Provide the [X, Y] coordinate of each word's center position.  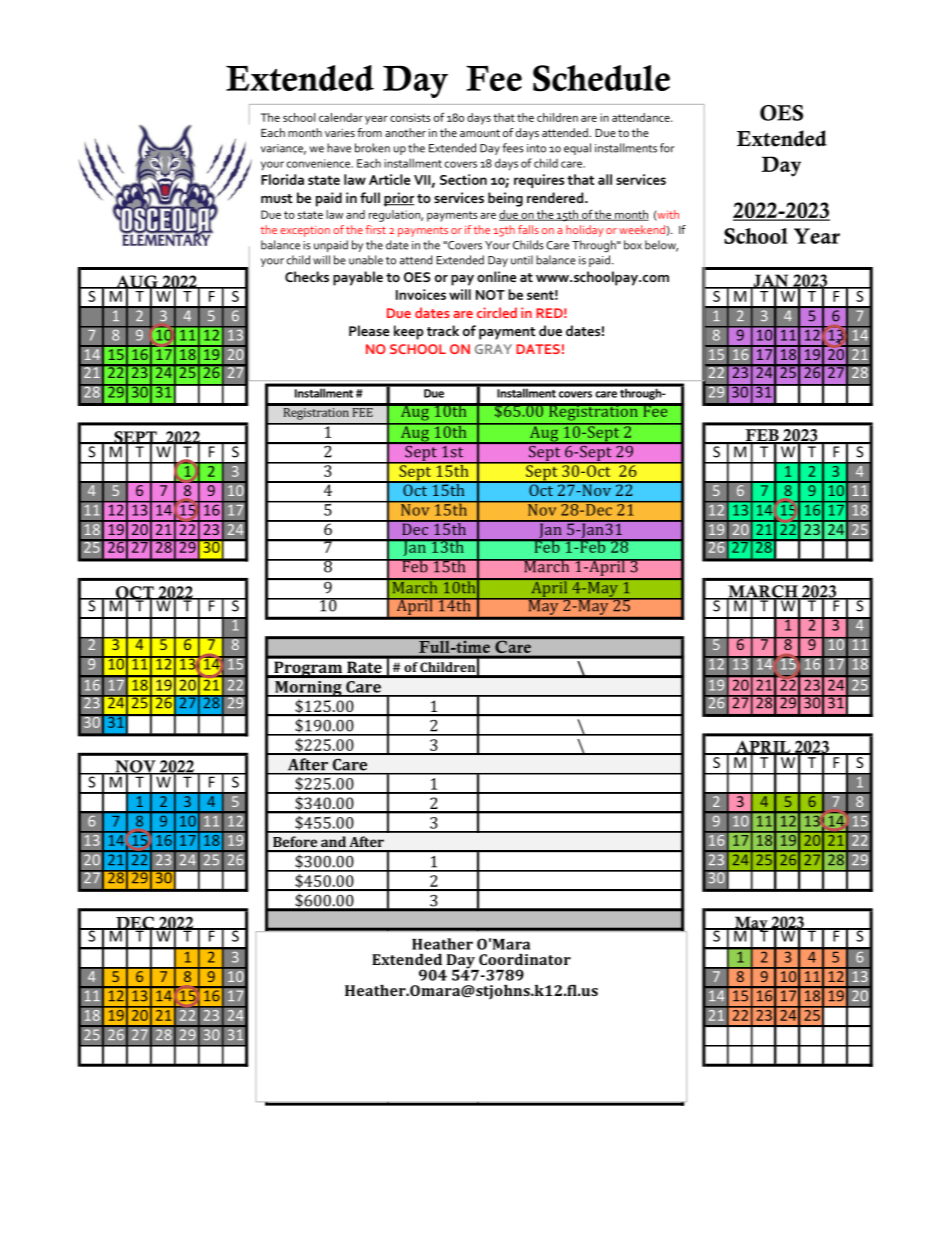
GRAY [493, 349]
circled [497, 312]
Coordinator [525, 959]
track [443, 330]
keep [409, 332]
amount [480, 133]
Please [369, 330]
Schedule [601, 78]
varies [340, 133]
